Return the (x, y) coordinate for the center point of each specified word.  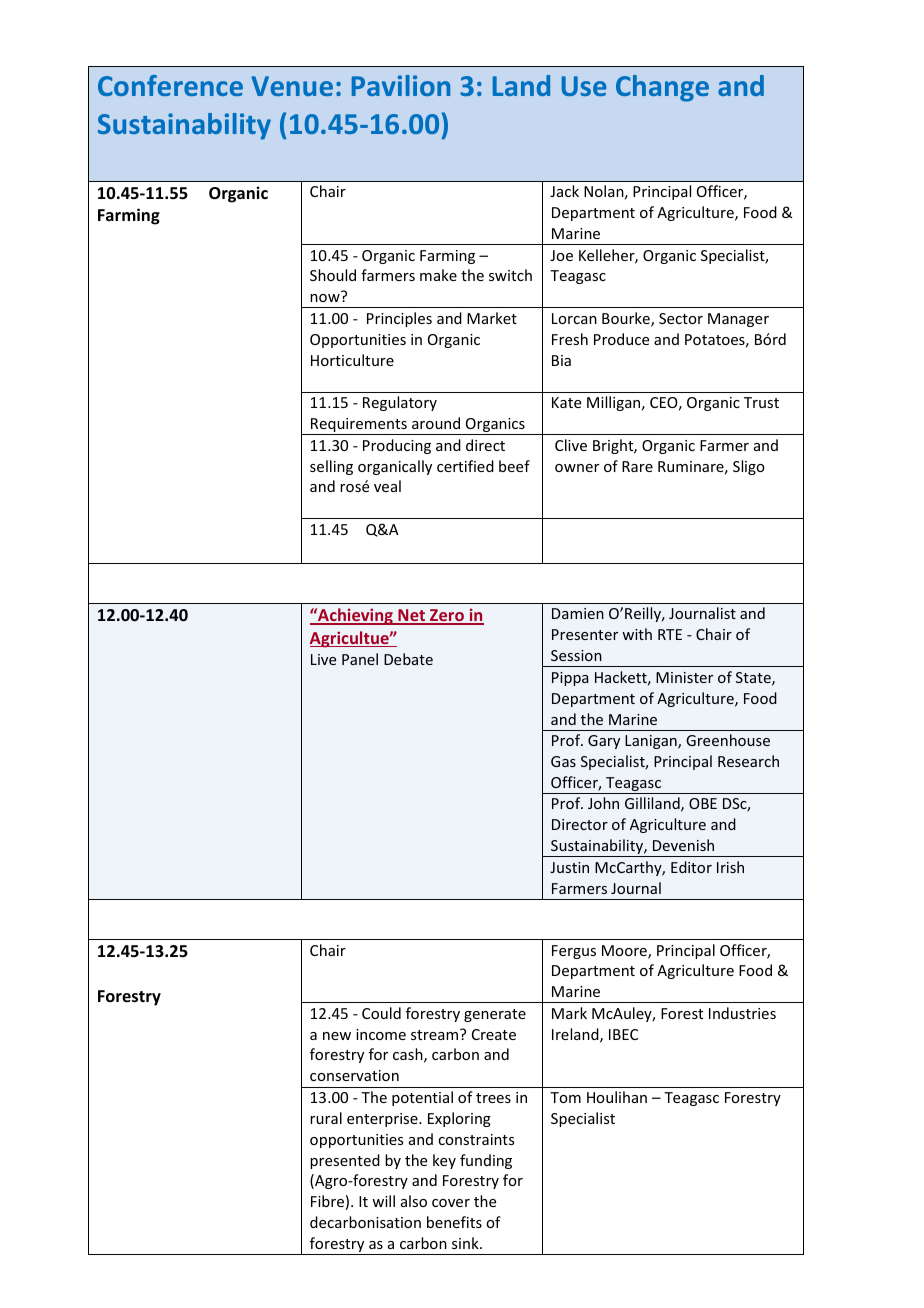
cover (451, 1203)
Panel (360, 659)
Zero (447, 616)
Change (662, 88)
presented (345, 1161)
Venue (292, 86)
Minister (684, 677)
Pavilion (401, 85)
